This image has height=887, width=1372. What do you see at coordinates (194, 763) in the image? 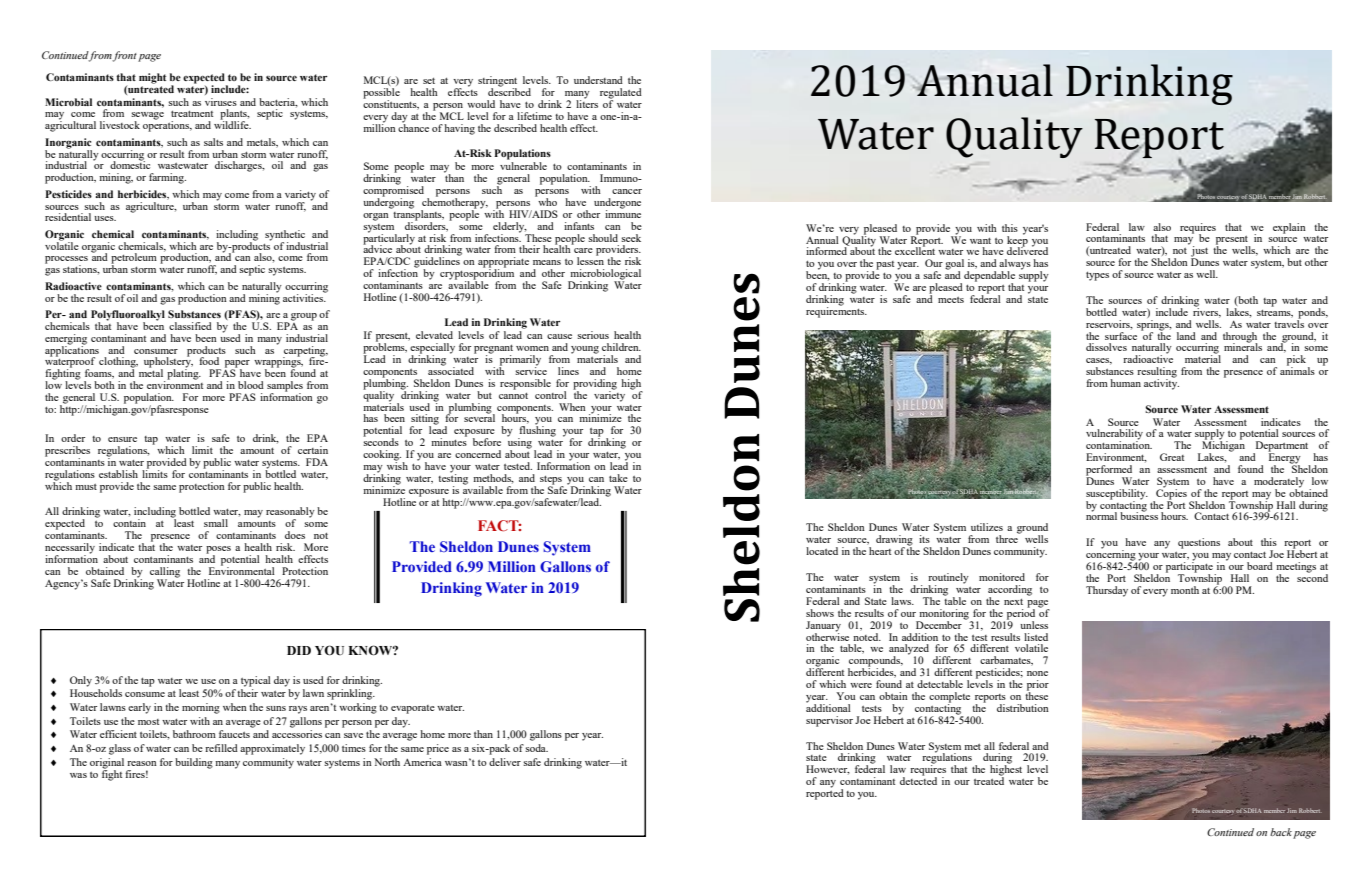
I see `building` at bounding box center [194, 763].
